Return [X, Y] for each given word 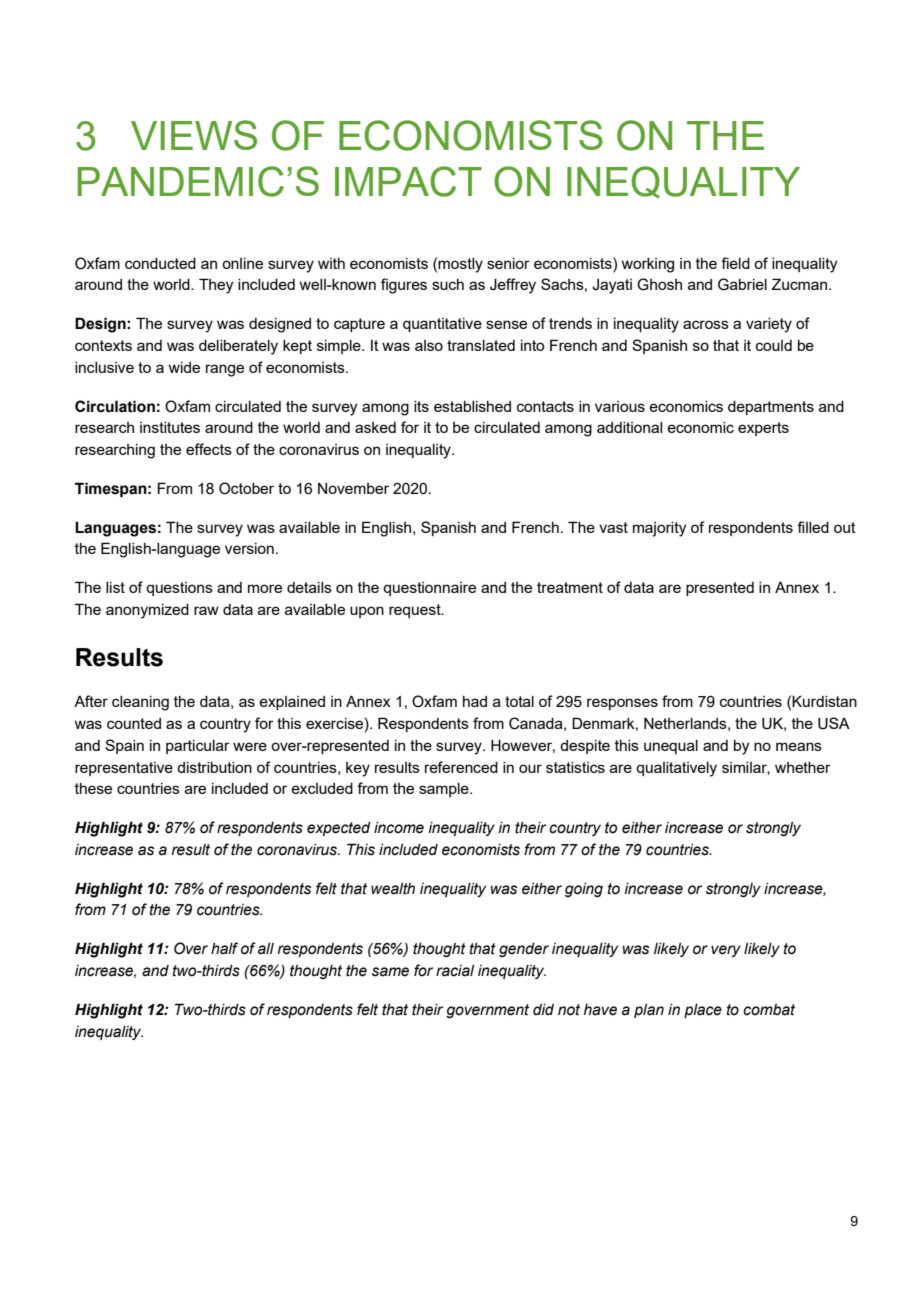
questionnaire [429, 589]
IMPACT [408, 181]
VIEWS [194, 135]
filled [813, 527]
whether [803, 767]
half [224, 948]
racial [455, 971]
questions [179, 589]
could [774, 345]
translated [481, 345]
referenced [461, 767]
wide [184, 367]
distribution [214, 767]
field [735, 263]
